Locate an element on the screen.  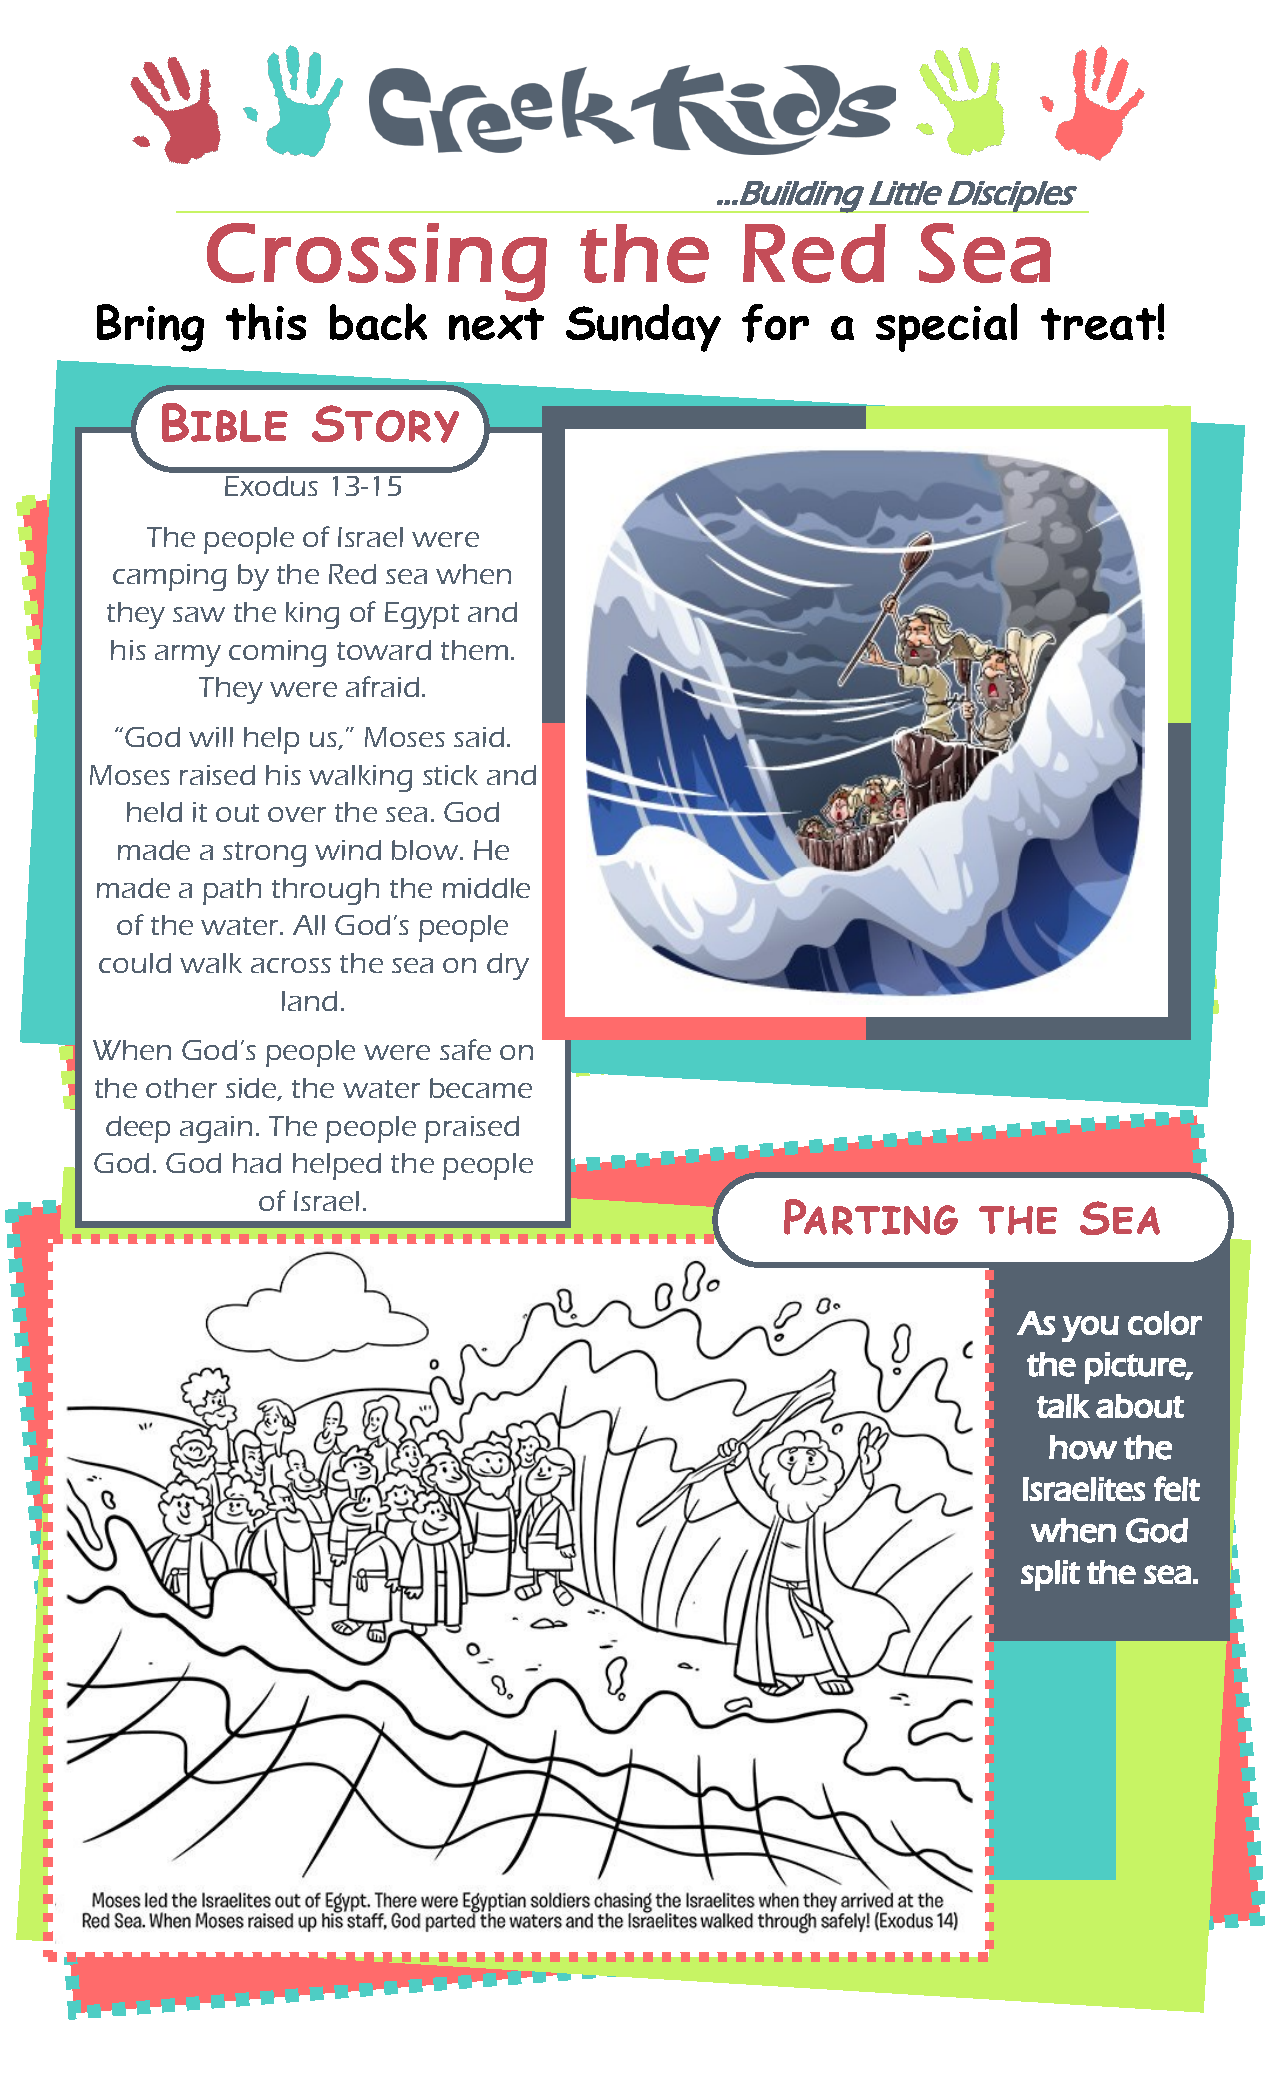
Parting is located at coordinates (871, 1217).
